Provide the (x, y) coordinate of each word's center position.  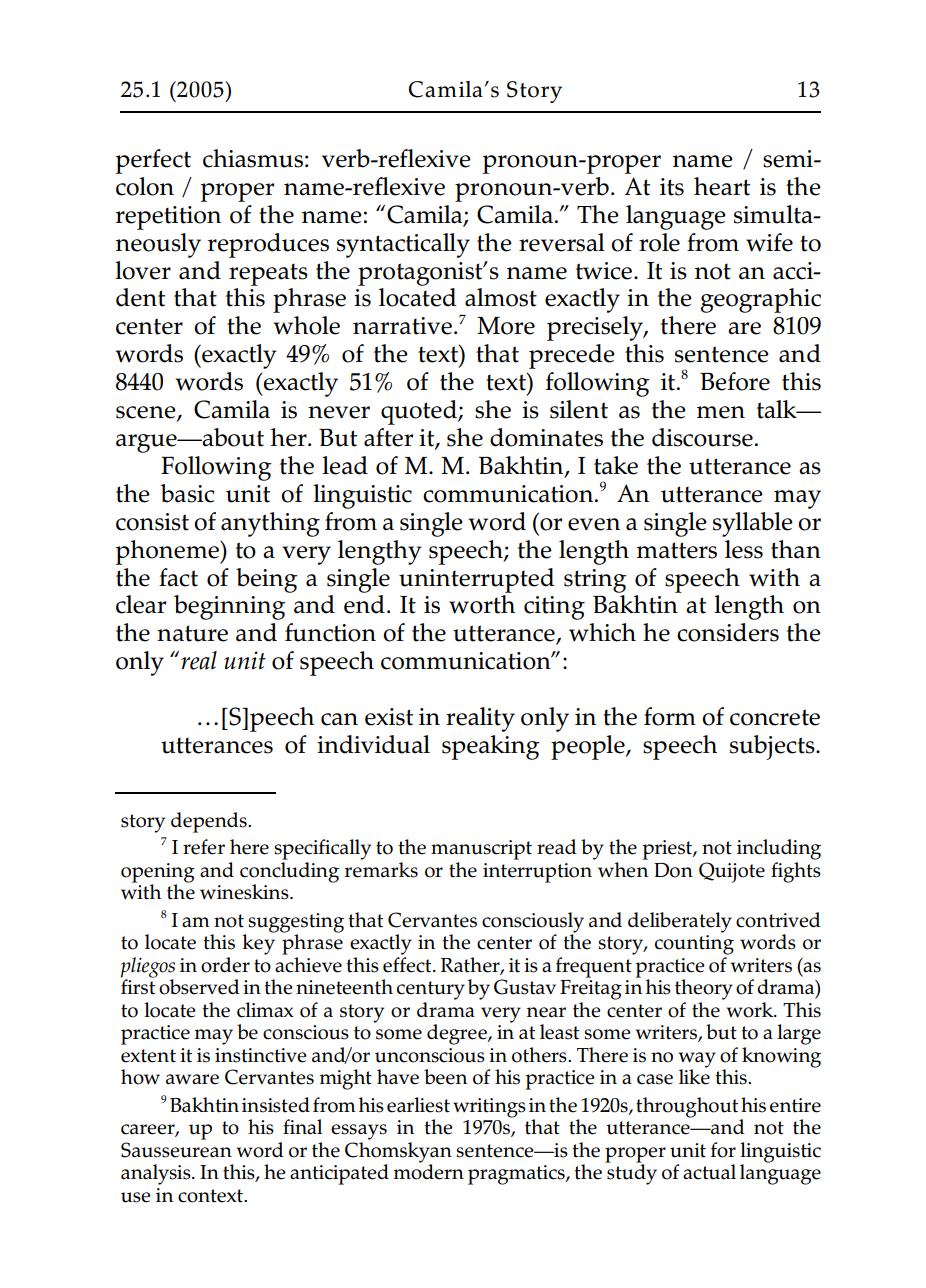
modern (429, 1171)
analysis (157, 1174)
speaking (491, 747)
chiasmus (253, 158)
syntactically (403, 245)
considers (728, 632)
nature (192, 633)
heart (722, 186)
